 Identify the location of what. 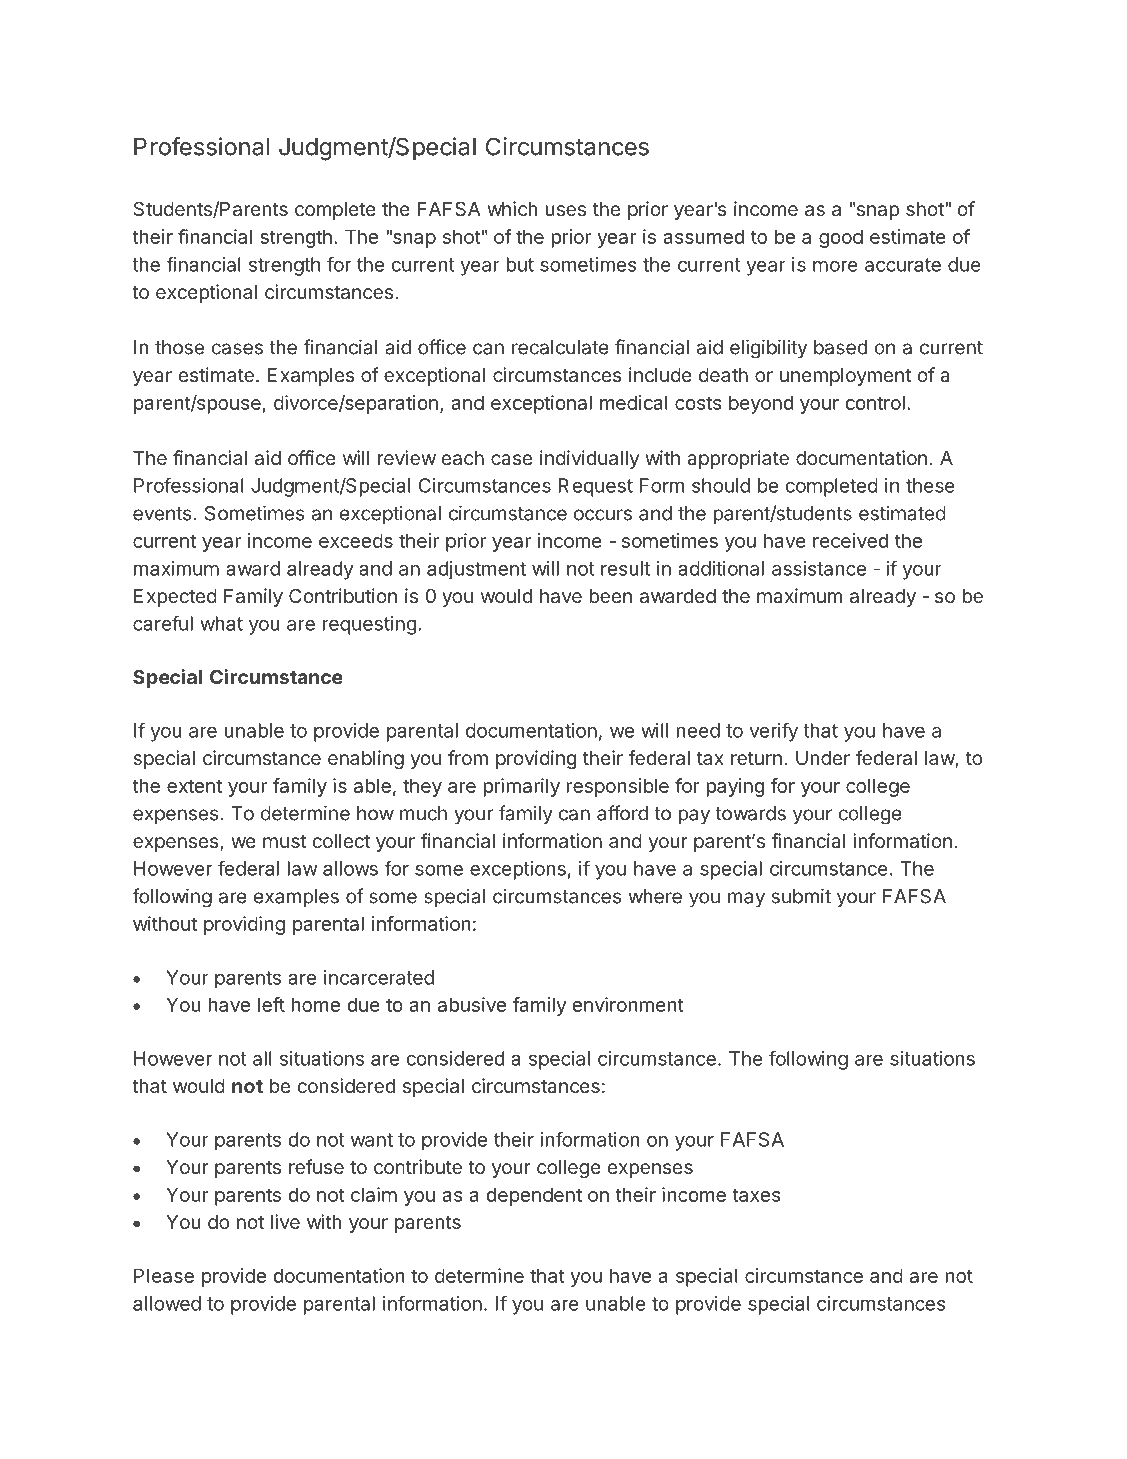
(221, 623).
